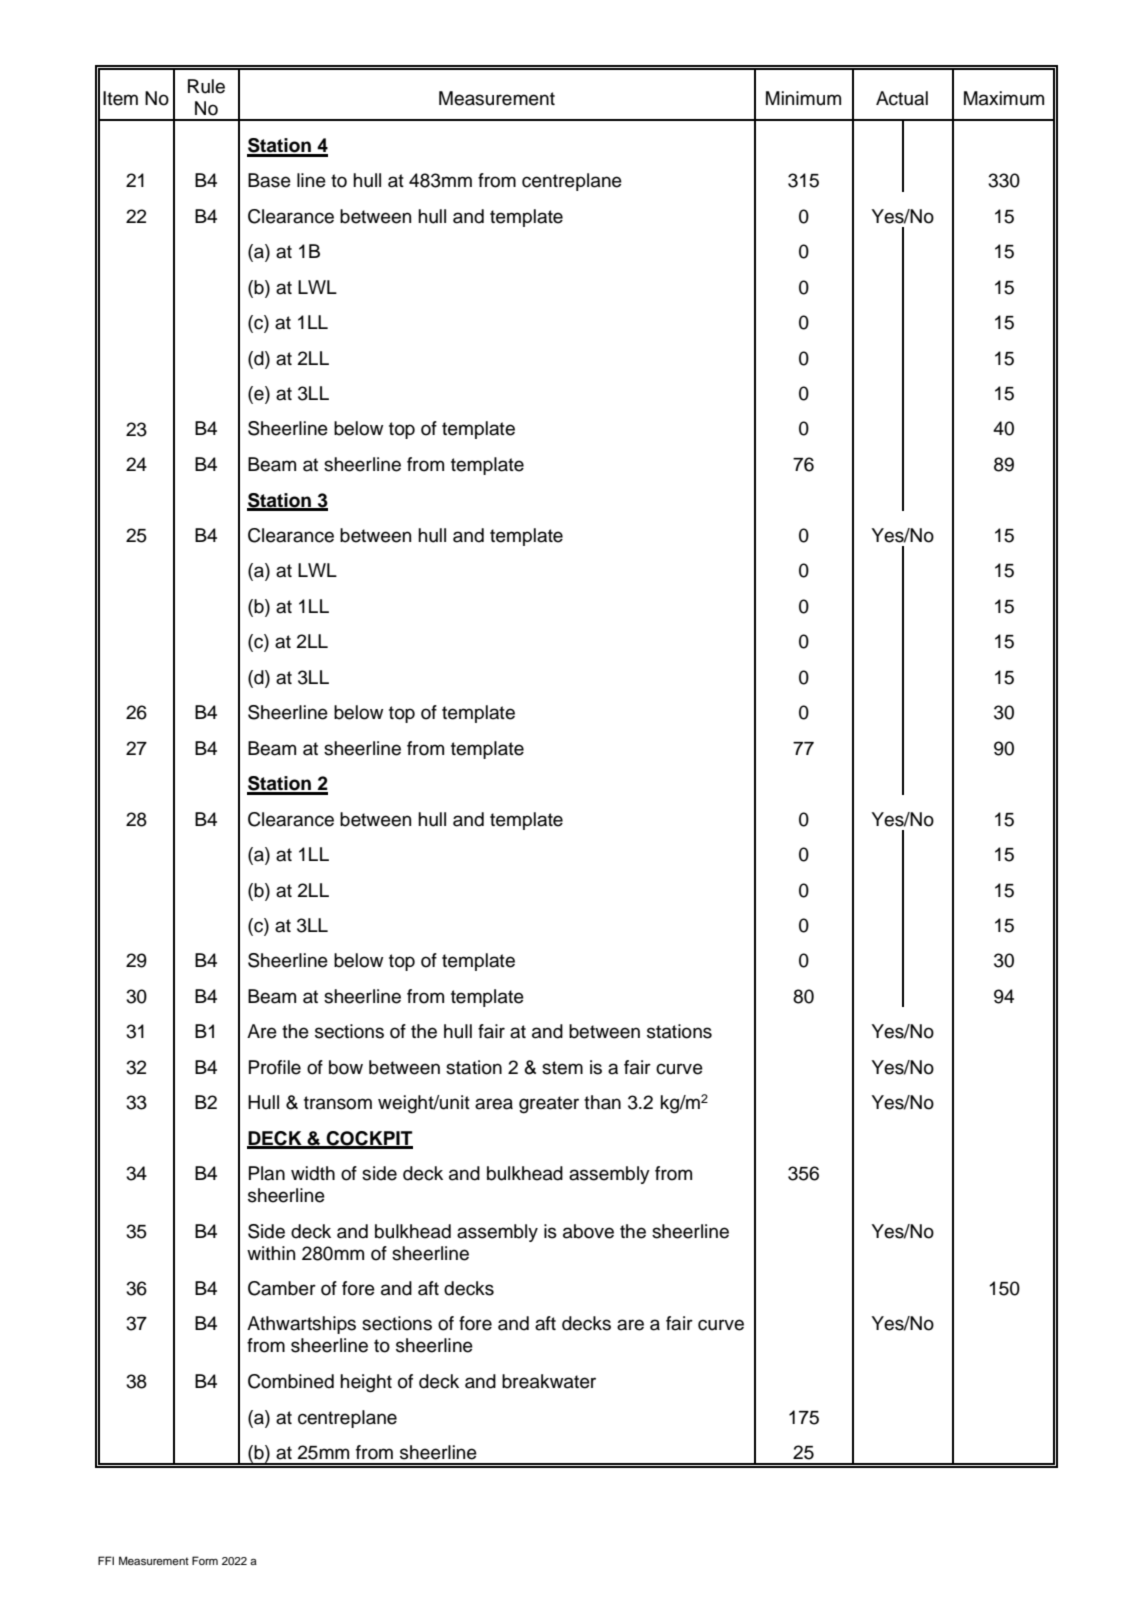 The image size is (1141, 1613). Describe the element at coordinates (803, 98) in the screenshot. I see `Minimum` at that location.
